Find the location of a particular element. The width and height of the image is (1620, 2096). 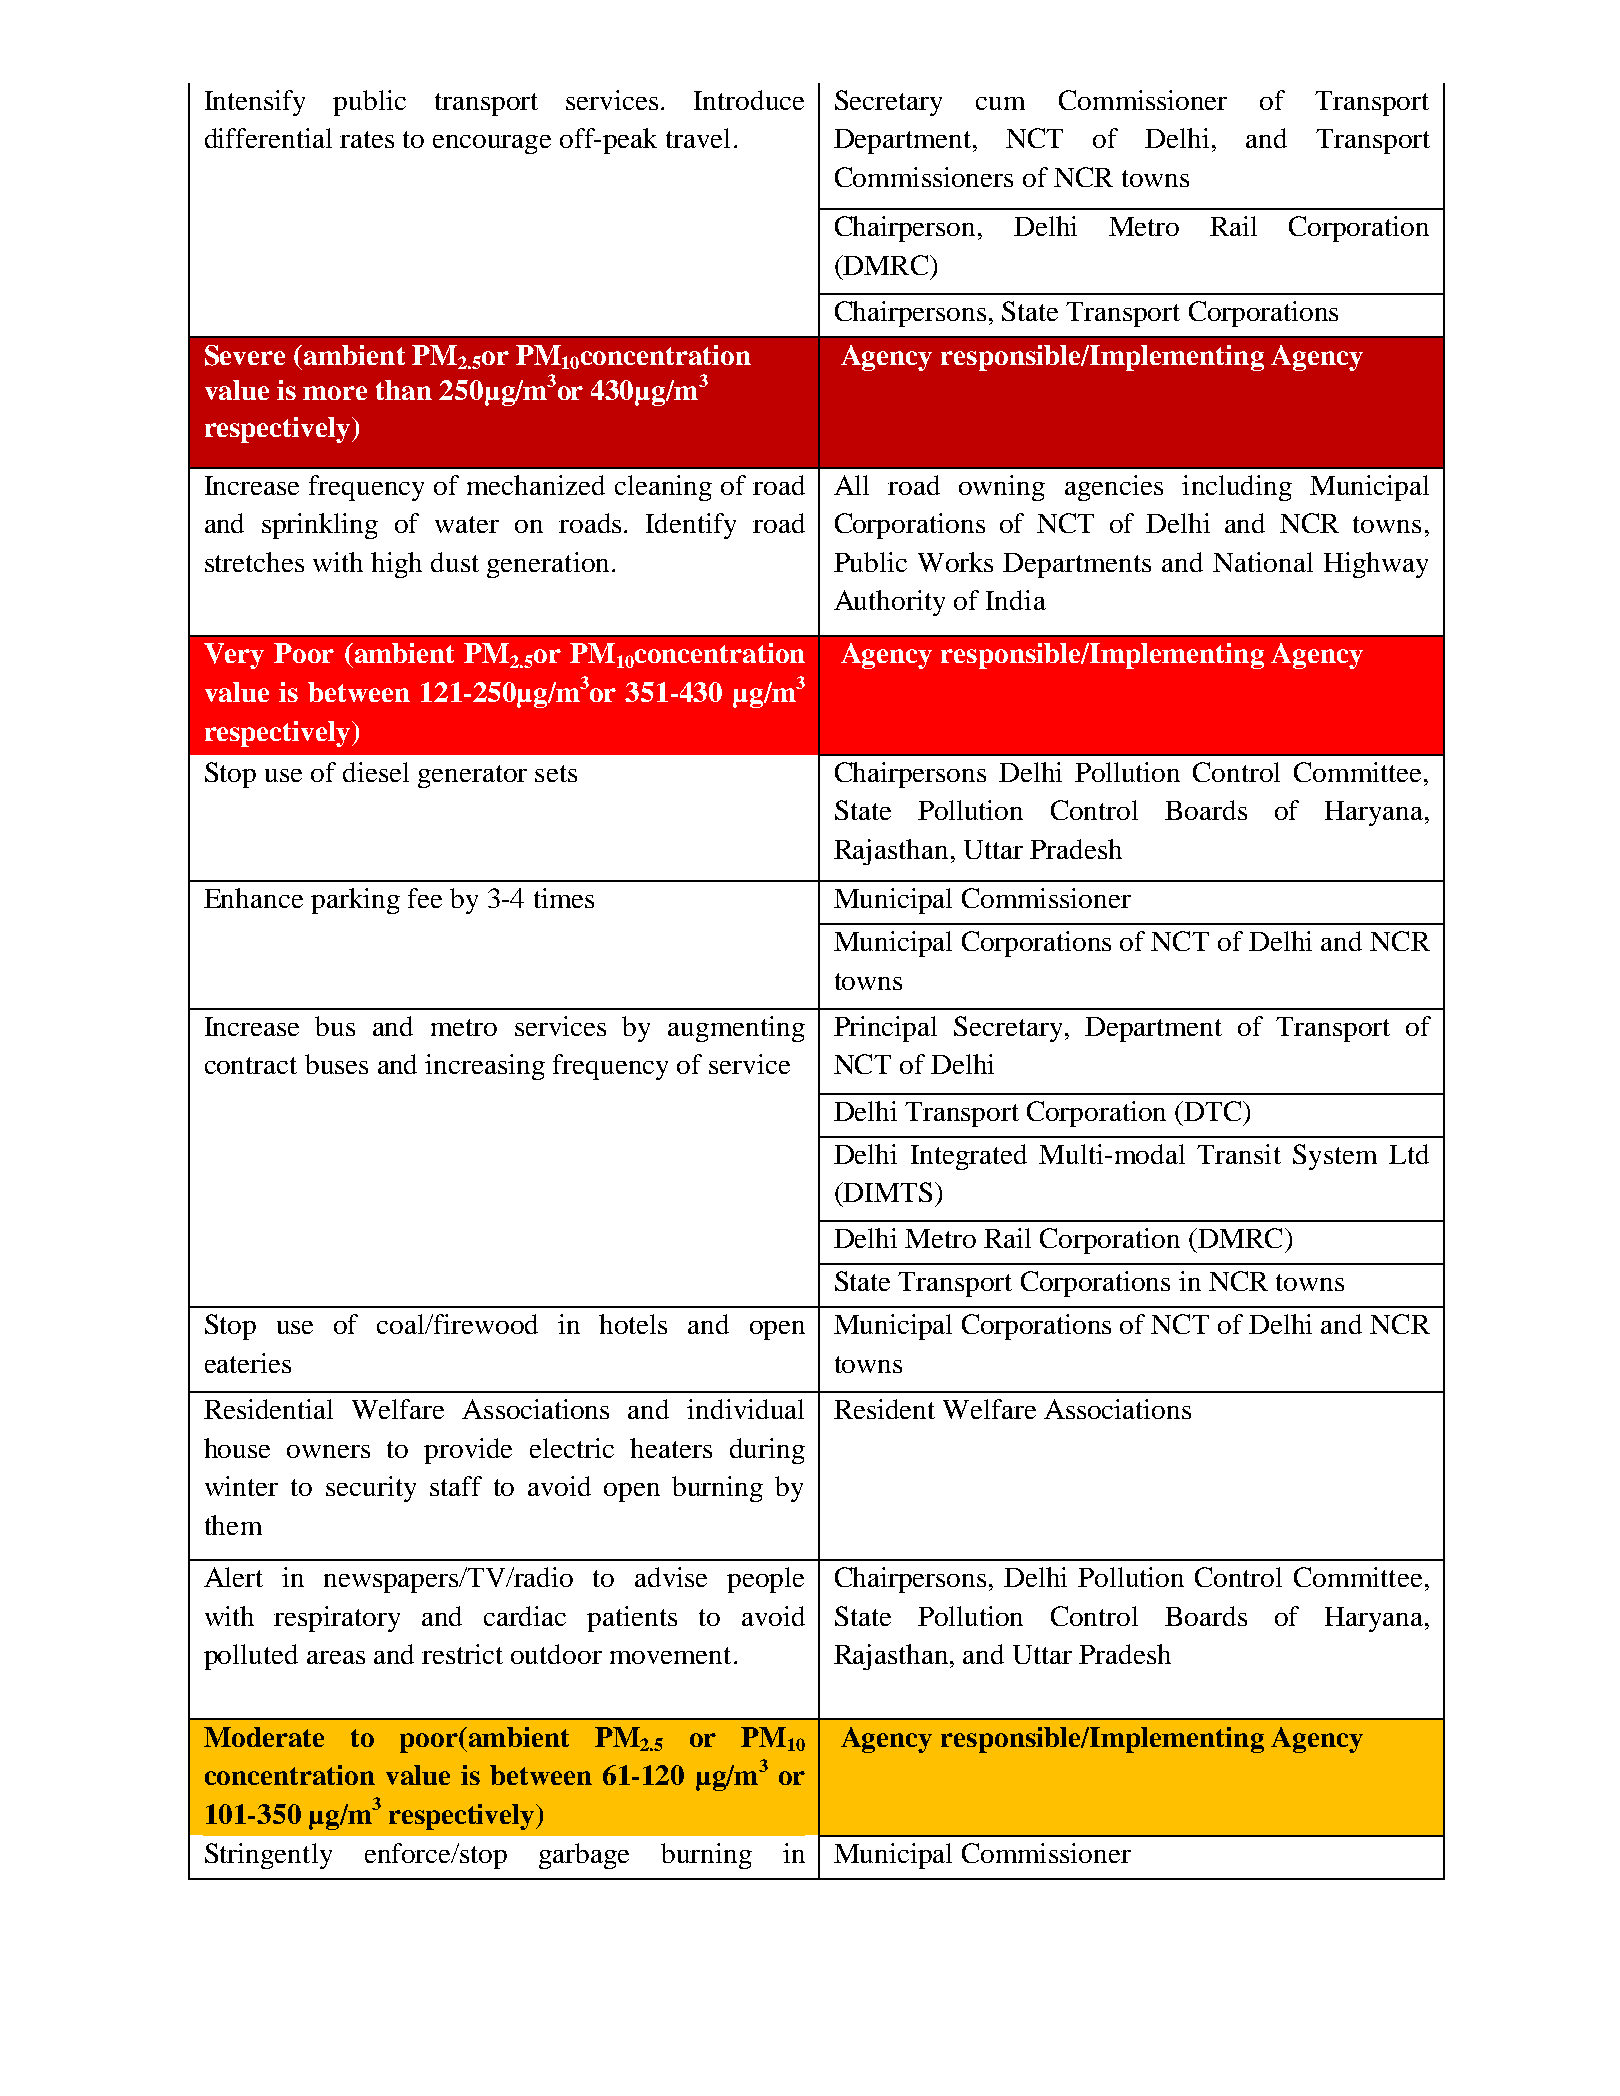

Stringently is located at coordinates (268, 1856).
